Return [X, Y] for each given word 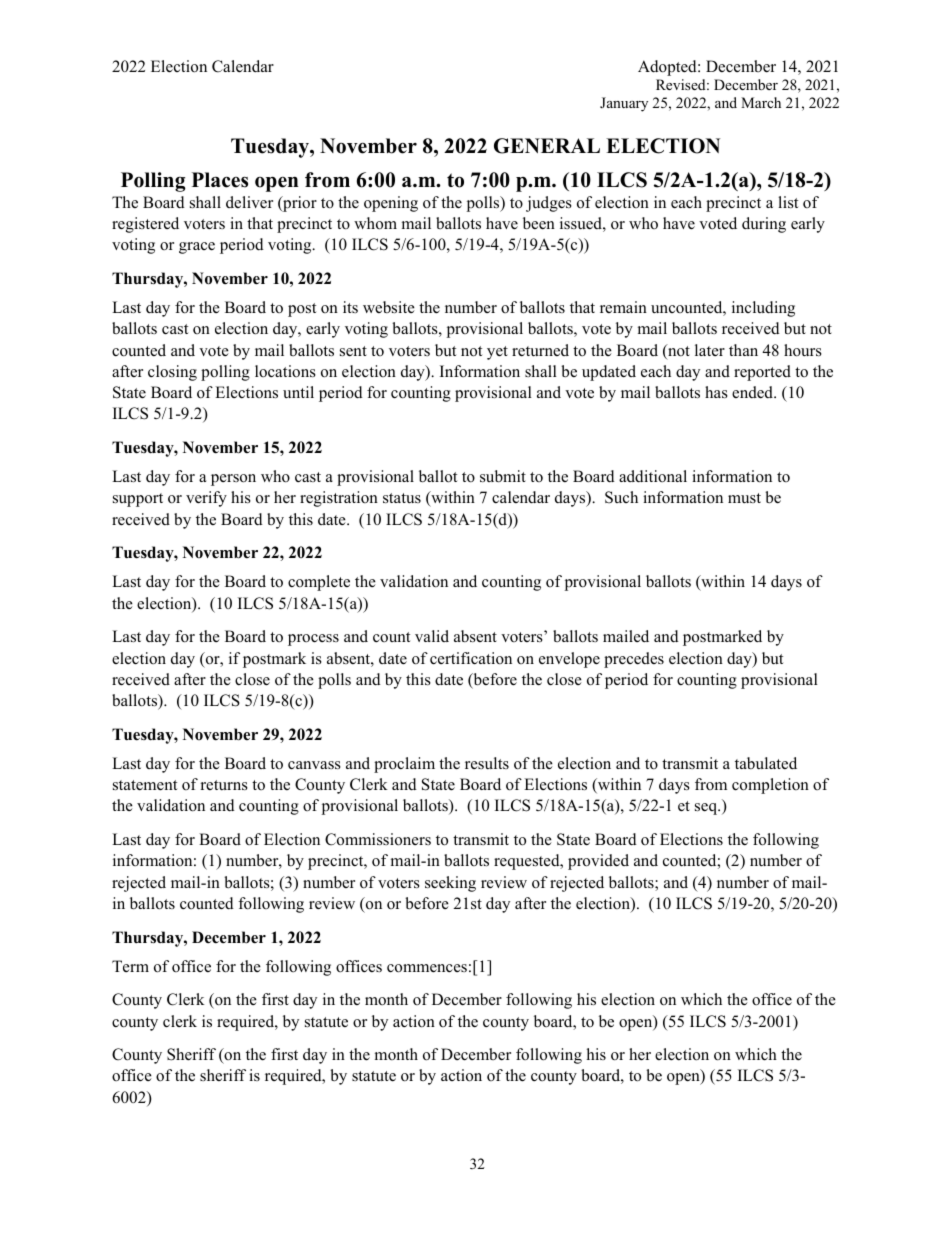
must [744, 498]
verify [206, 499]
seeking [450, 884]
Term [130, 966]
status [402, 498]
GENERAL [547, 146]
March [761, 102]
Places [220, 180]
